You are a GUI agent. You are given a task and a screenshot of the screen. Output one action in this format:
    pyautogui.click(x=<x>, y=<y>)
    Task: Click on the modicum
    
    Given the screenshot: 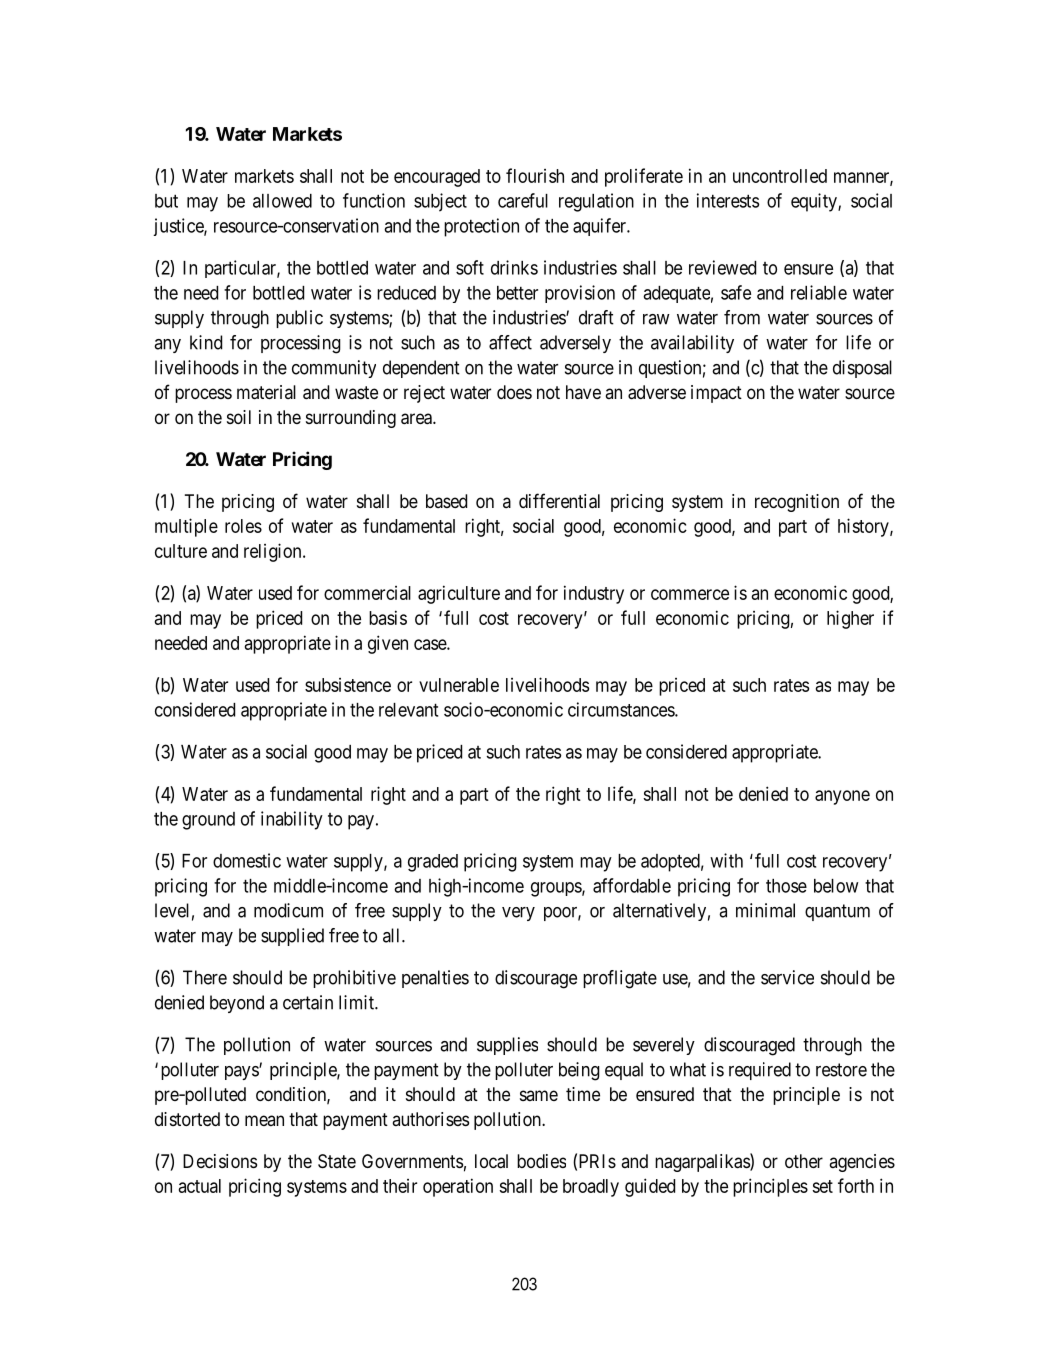 What is the action you would take?
    pyautogui.click(x=288, y=910)
